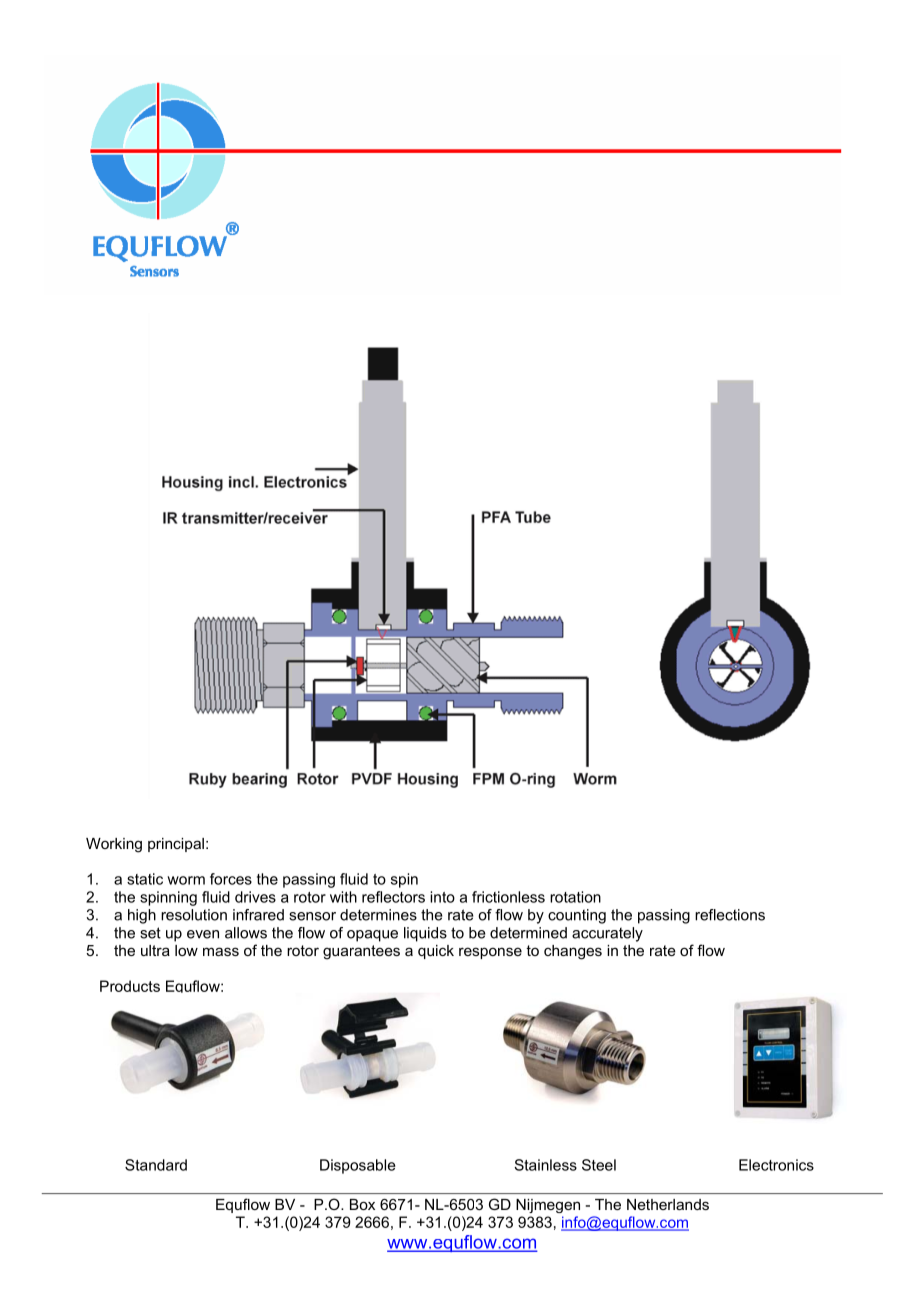 Image resolution: width=924 pixels, height=1308 pixels. What do you see at coordinates (573, 952) in the screenshot?
I see `changes` at bounding box center [573, 952].
